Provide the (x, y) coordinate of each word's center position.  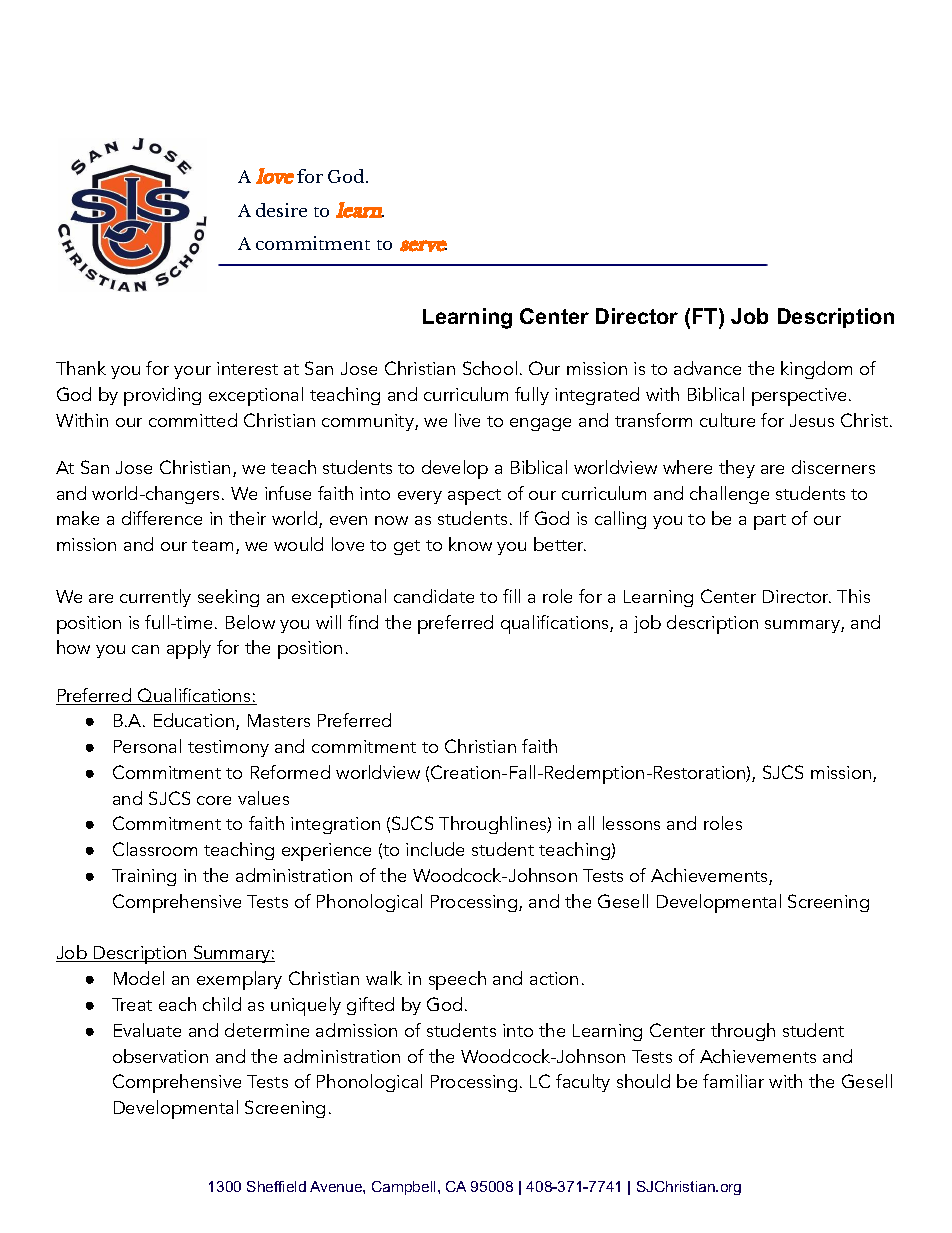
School (490, 368)
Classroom (155, 849)
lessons (631, 823)
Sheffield (276, 1186)
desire (281, 210)
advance (707, 368)
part (770, 522)
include (435, 849)
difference (162, 518)
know (470, 544)
